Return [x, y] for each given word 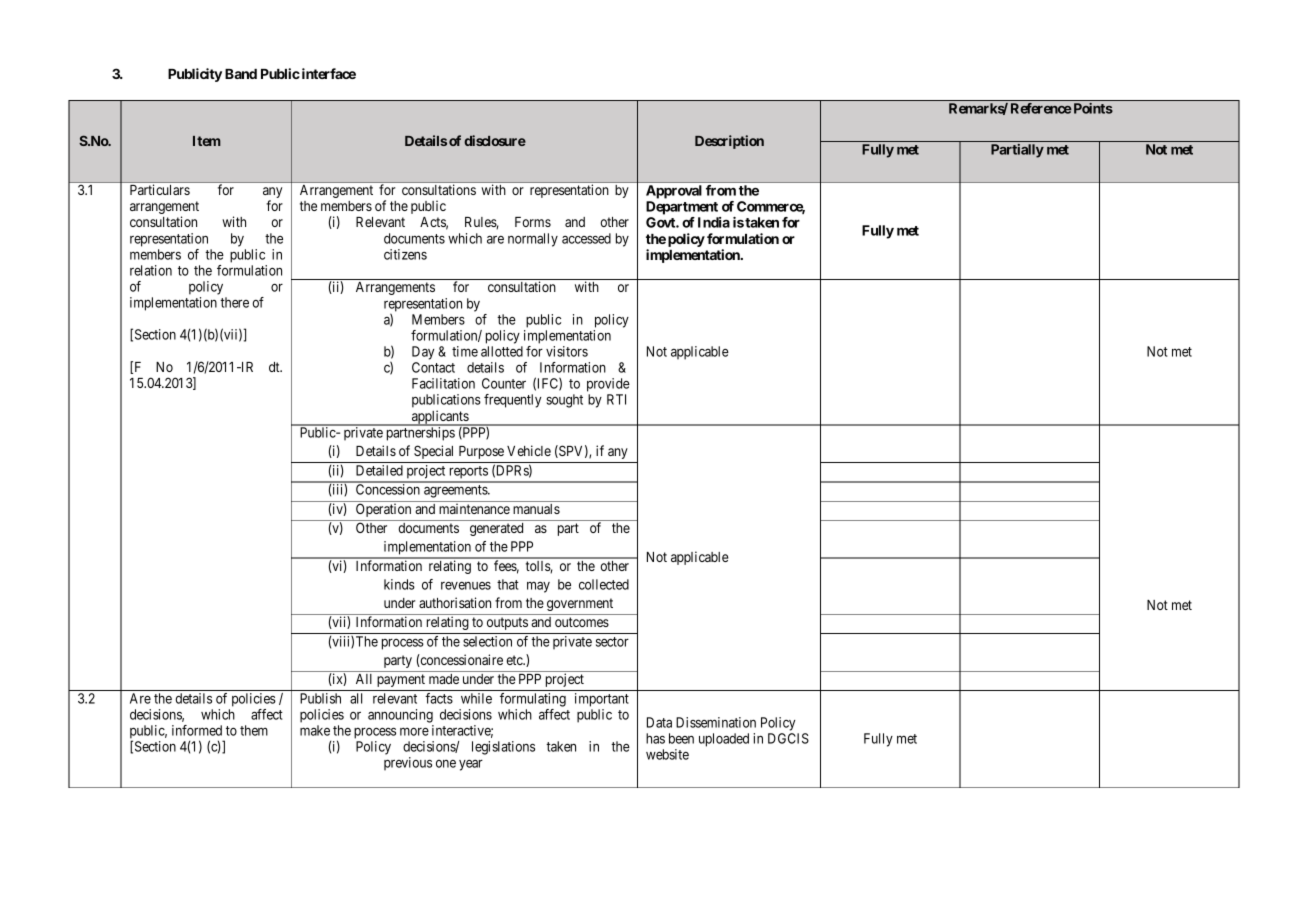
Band [241, 74]
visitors [567, 351]
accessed [586, 238]
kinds [399, 584]
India [714, 222]
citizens [405, 254]
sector [612, 642]
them [254, 730]
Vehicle [529, 450]
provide [608, 385]
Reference [1041, 108]
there [234, 302]
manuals [536, 509]
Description [729, 142]
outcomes [582, 622]
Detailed [379, 470]
